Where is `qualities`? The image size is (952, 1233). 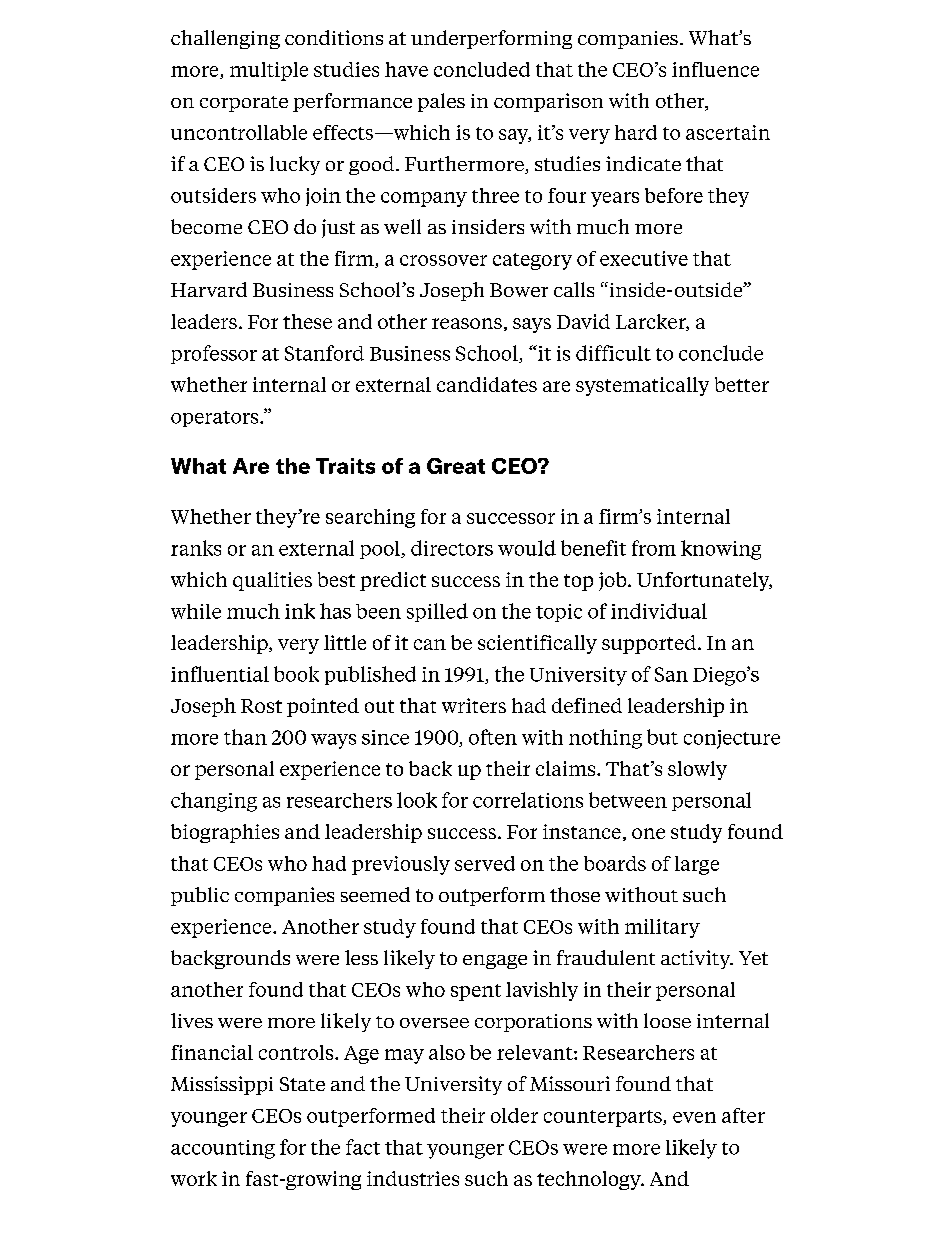
qualities is located at coordinates (272, 581).
